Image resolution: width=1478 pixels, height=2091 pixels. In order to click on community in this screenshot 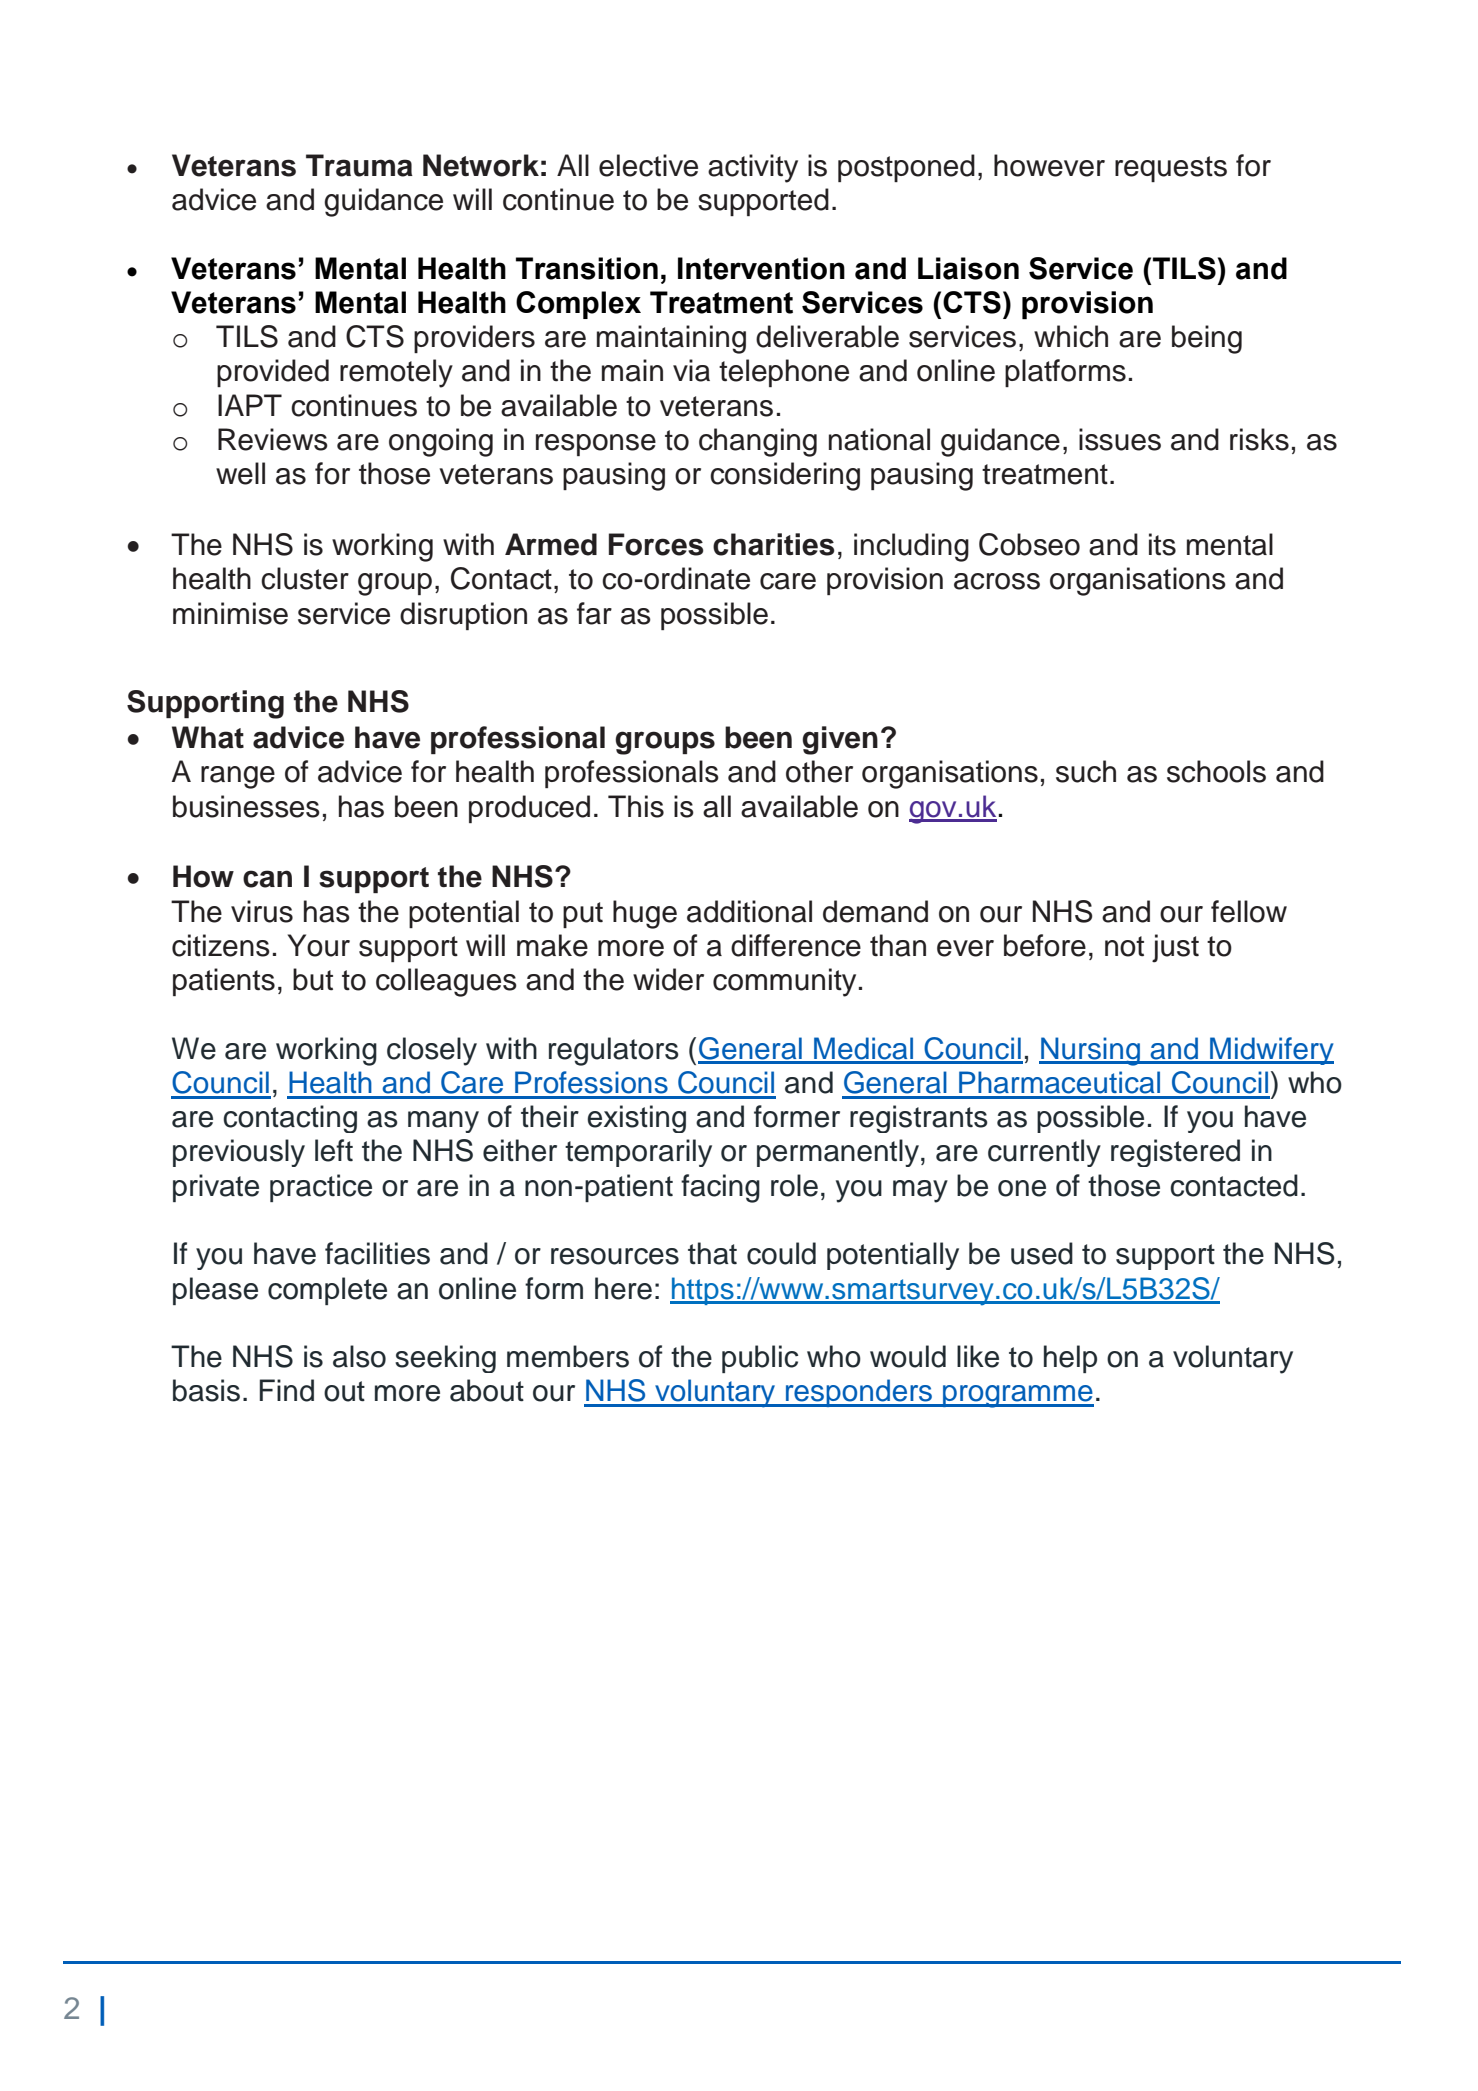, I will do `click(784, 982)`.
